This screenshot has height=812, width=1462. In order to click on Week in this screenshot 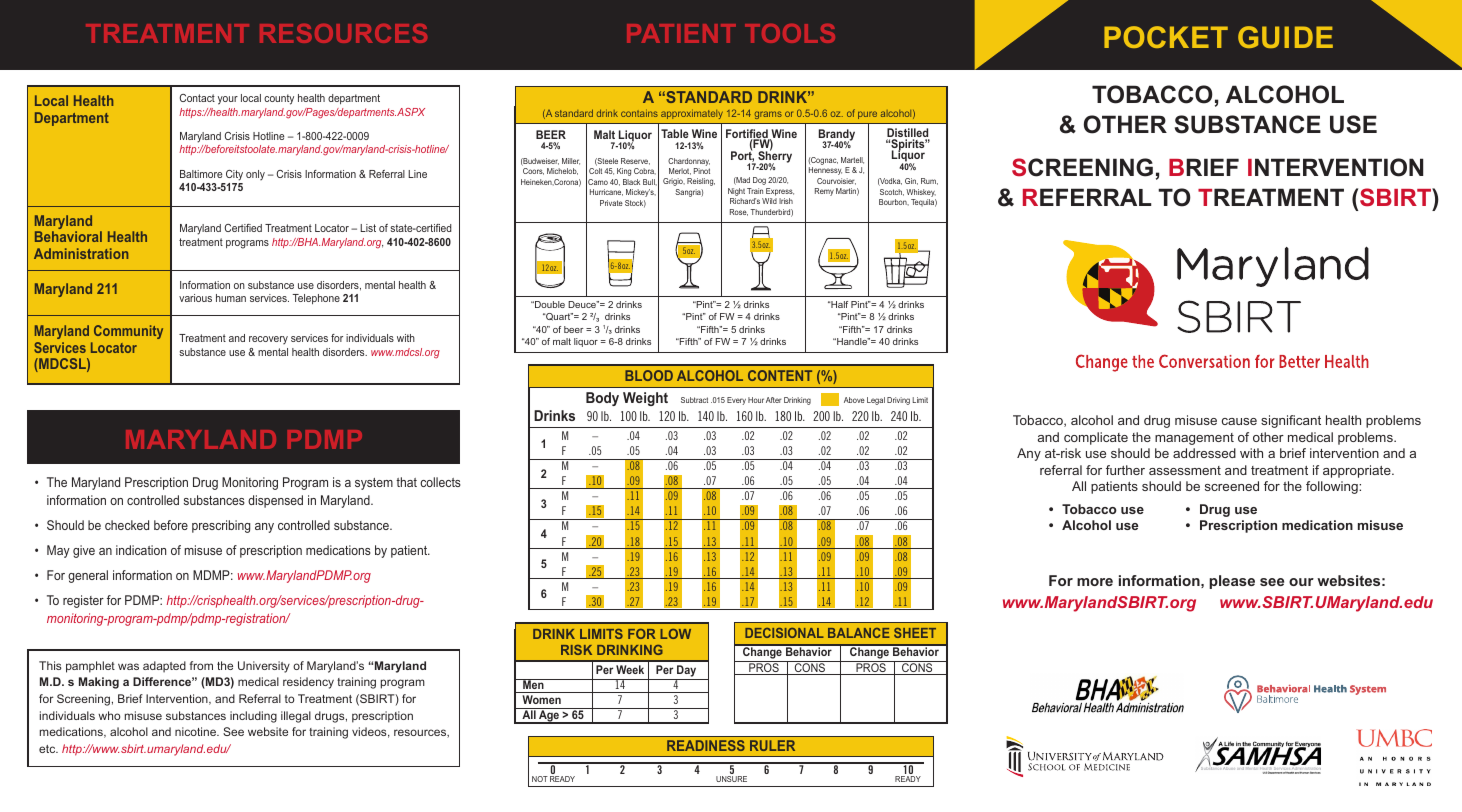, I will do `click(630, 669)`.
